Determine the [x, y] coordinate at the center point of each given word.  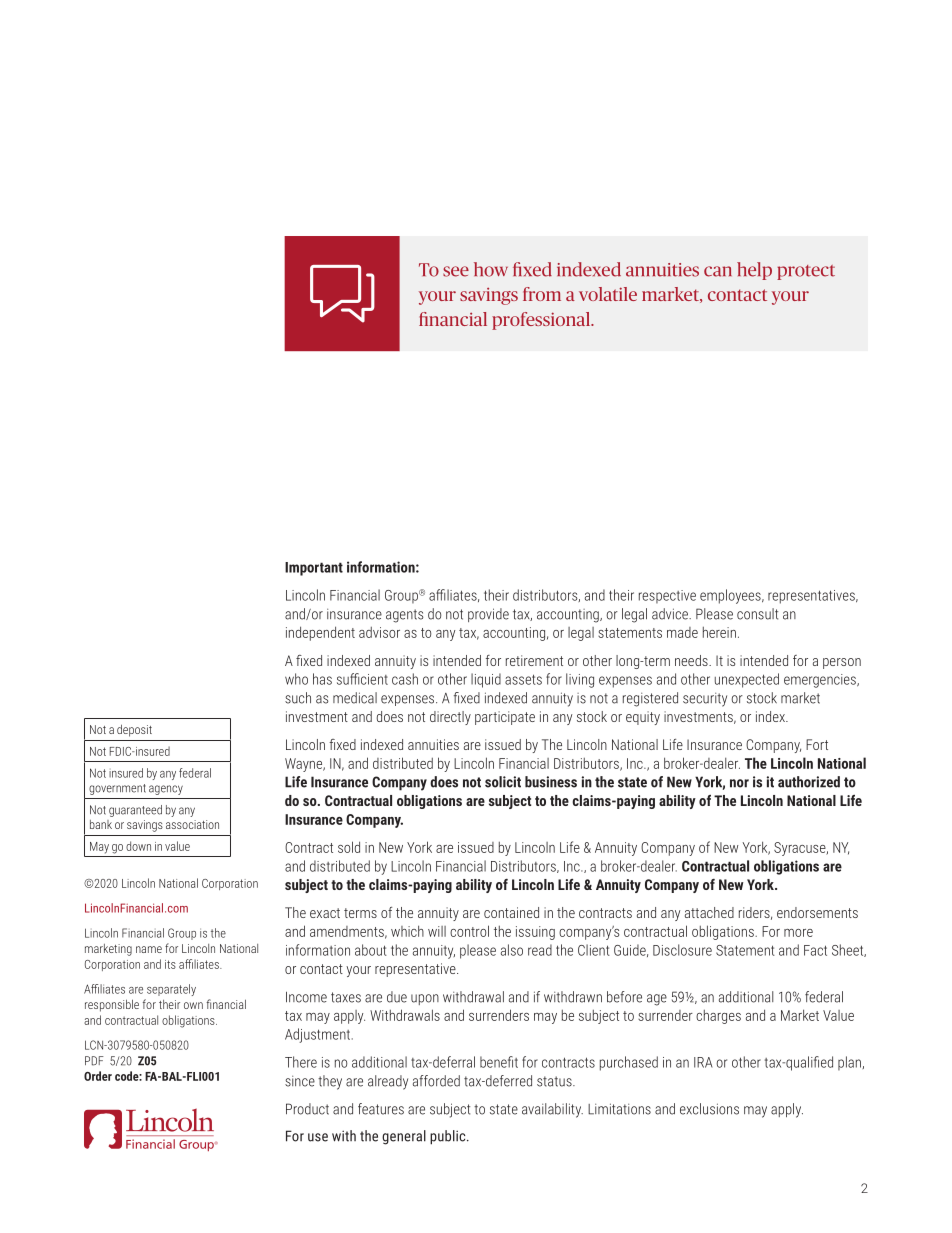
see [456, 271]
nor [739, 783]
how [491, 269]
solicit [503, 782]
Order [98, 1076]
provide [488, 615]
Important [314, 569]
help [754, 271]
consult [757, 614]
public [449, 1137]
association [192, 824]
